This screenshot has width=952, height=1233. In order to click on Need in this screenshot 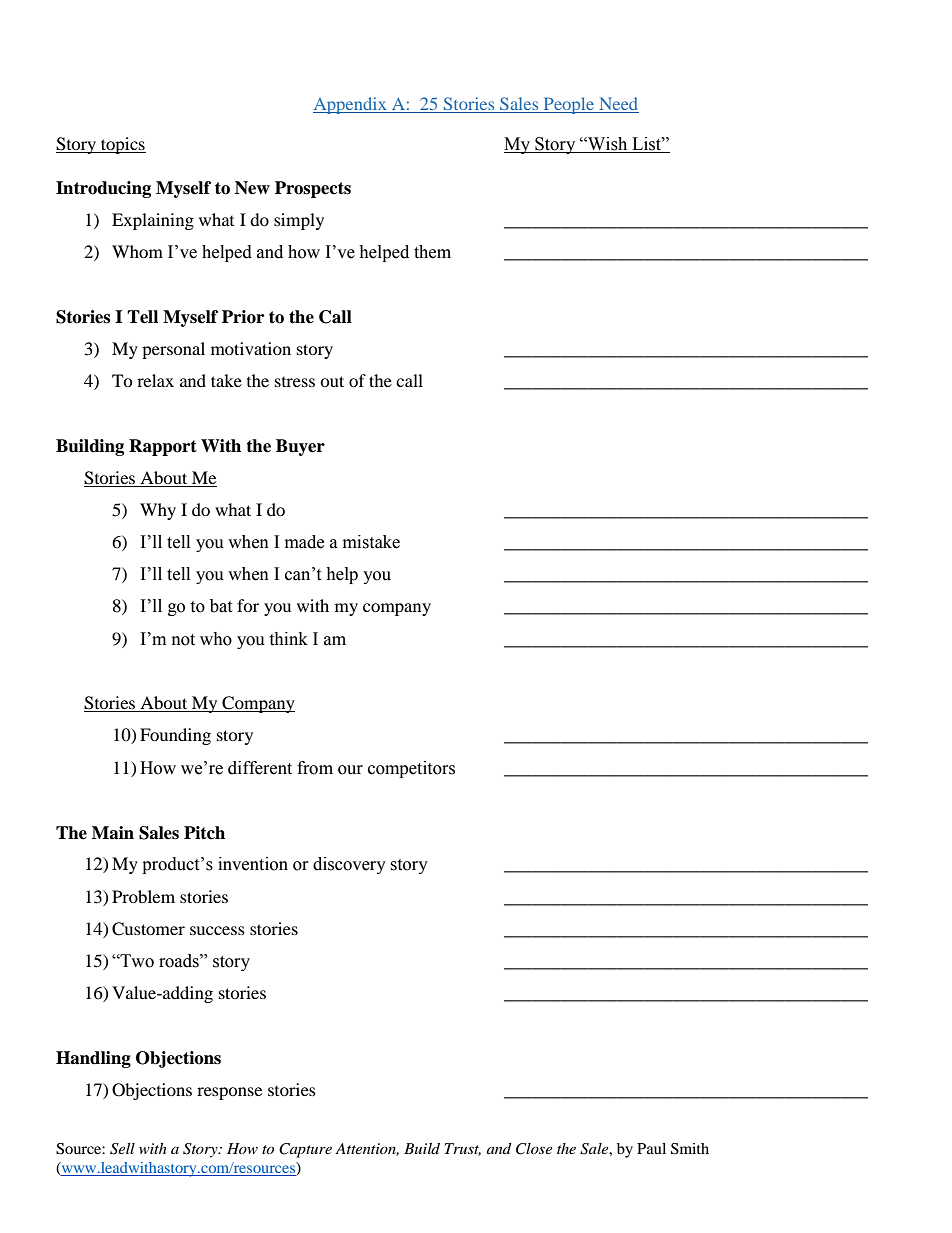, I will do `click(618, 105)`.
